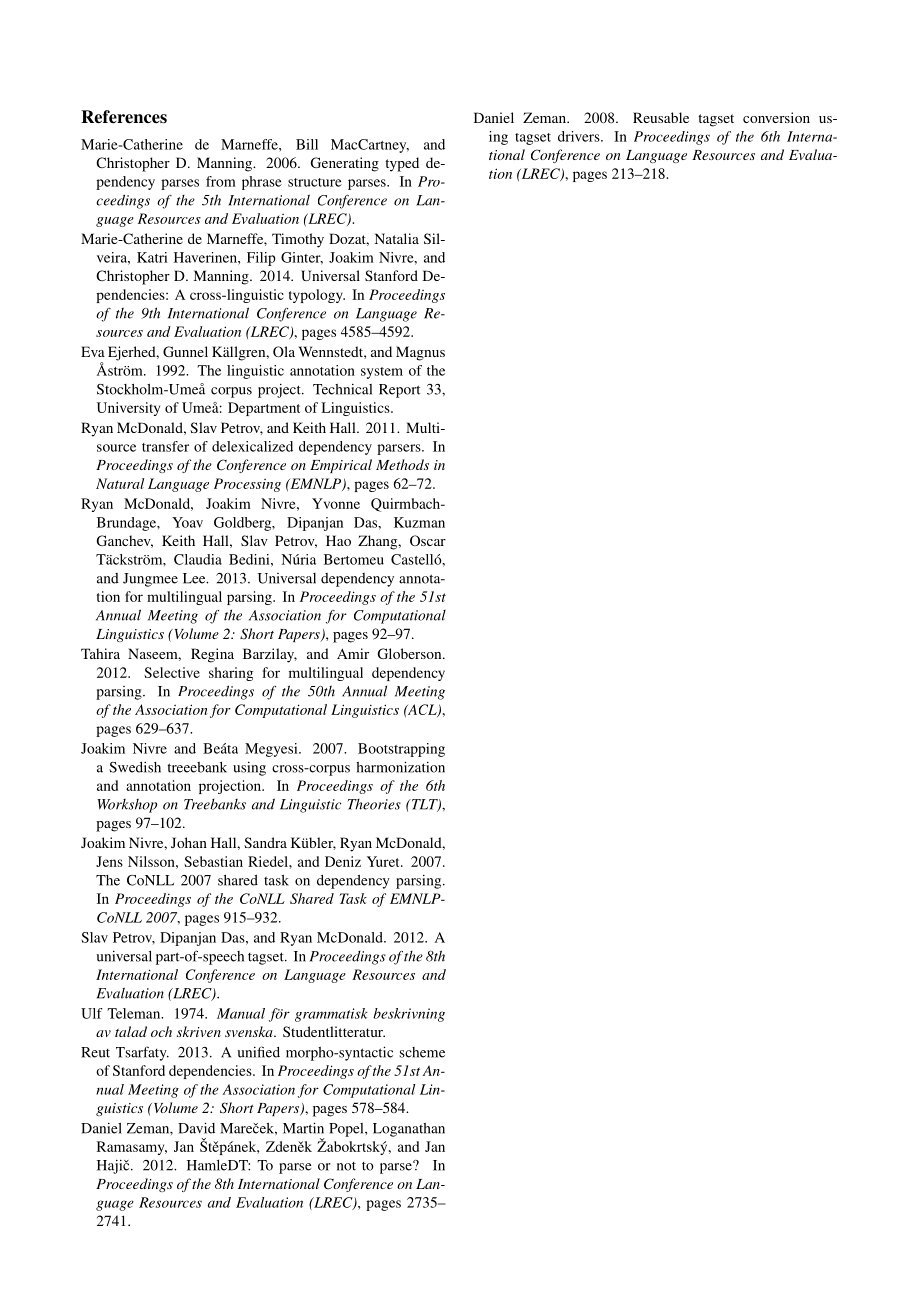 The height and width of the screenshot is (1308, 924). I want to click on Regina, so click(212, 655).
